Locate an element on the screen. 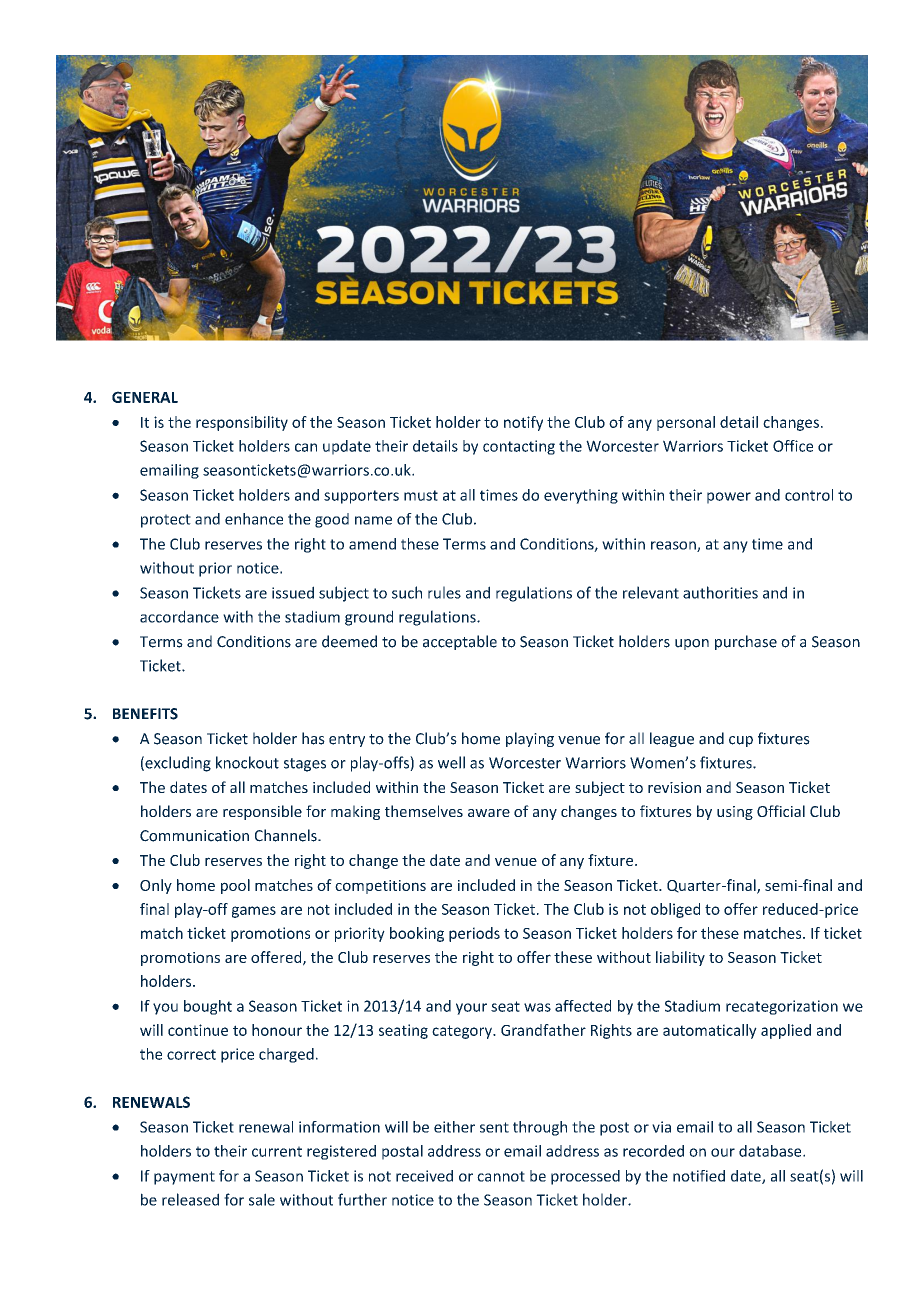  authorities is located at coordinates (720, 592).
